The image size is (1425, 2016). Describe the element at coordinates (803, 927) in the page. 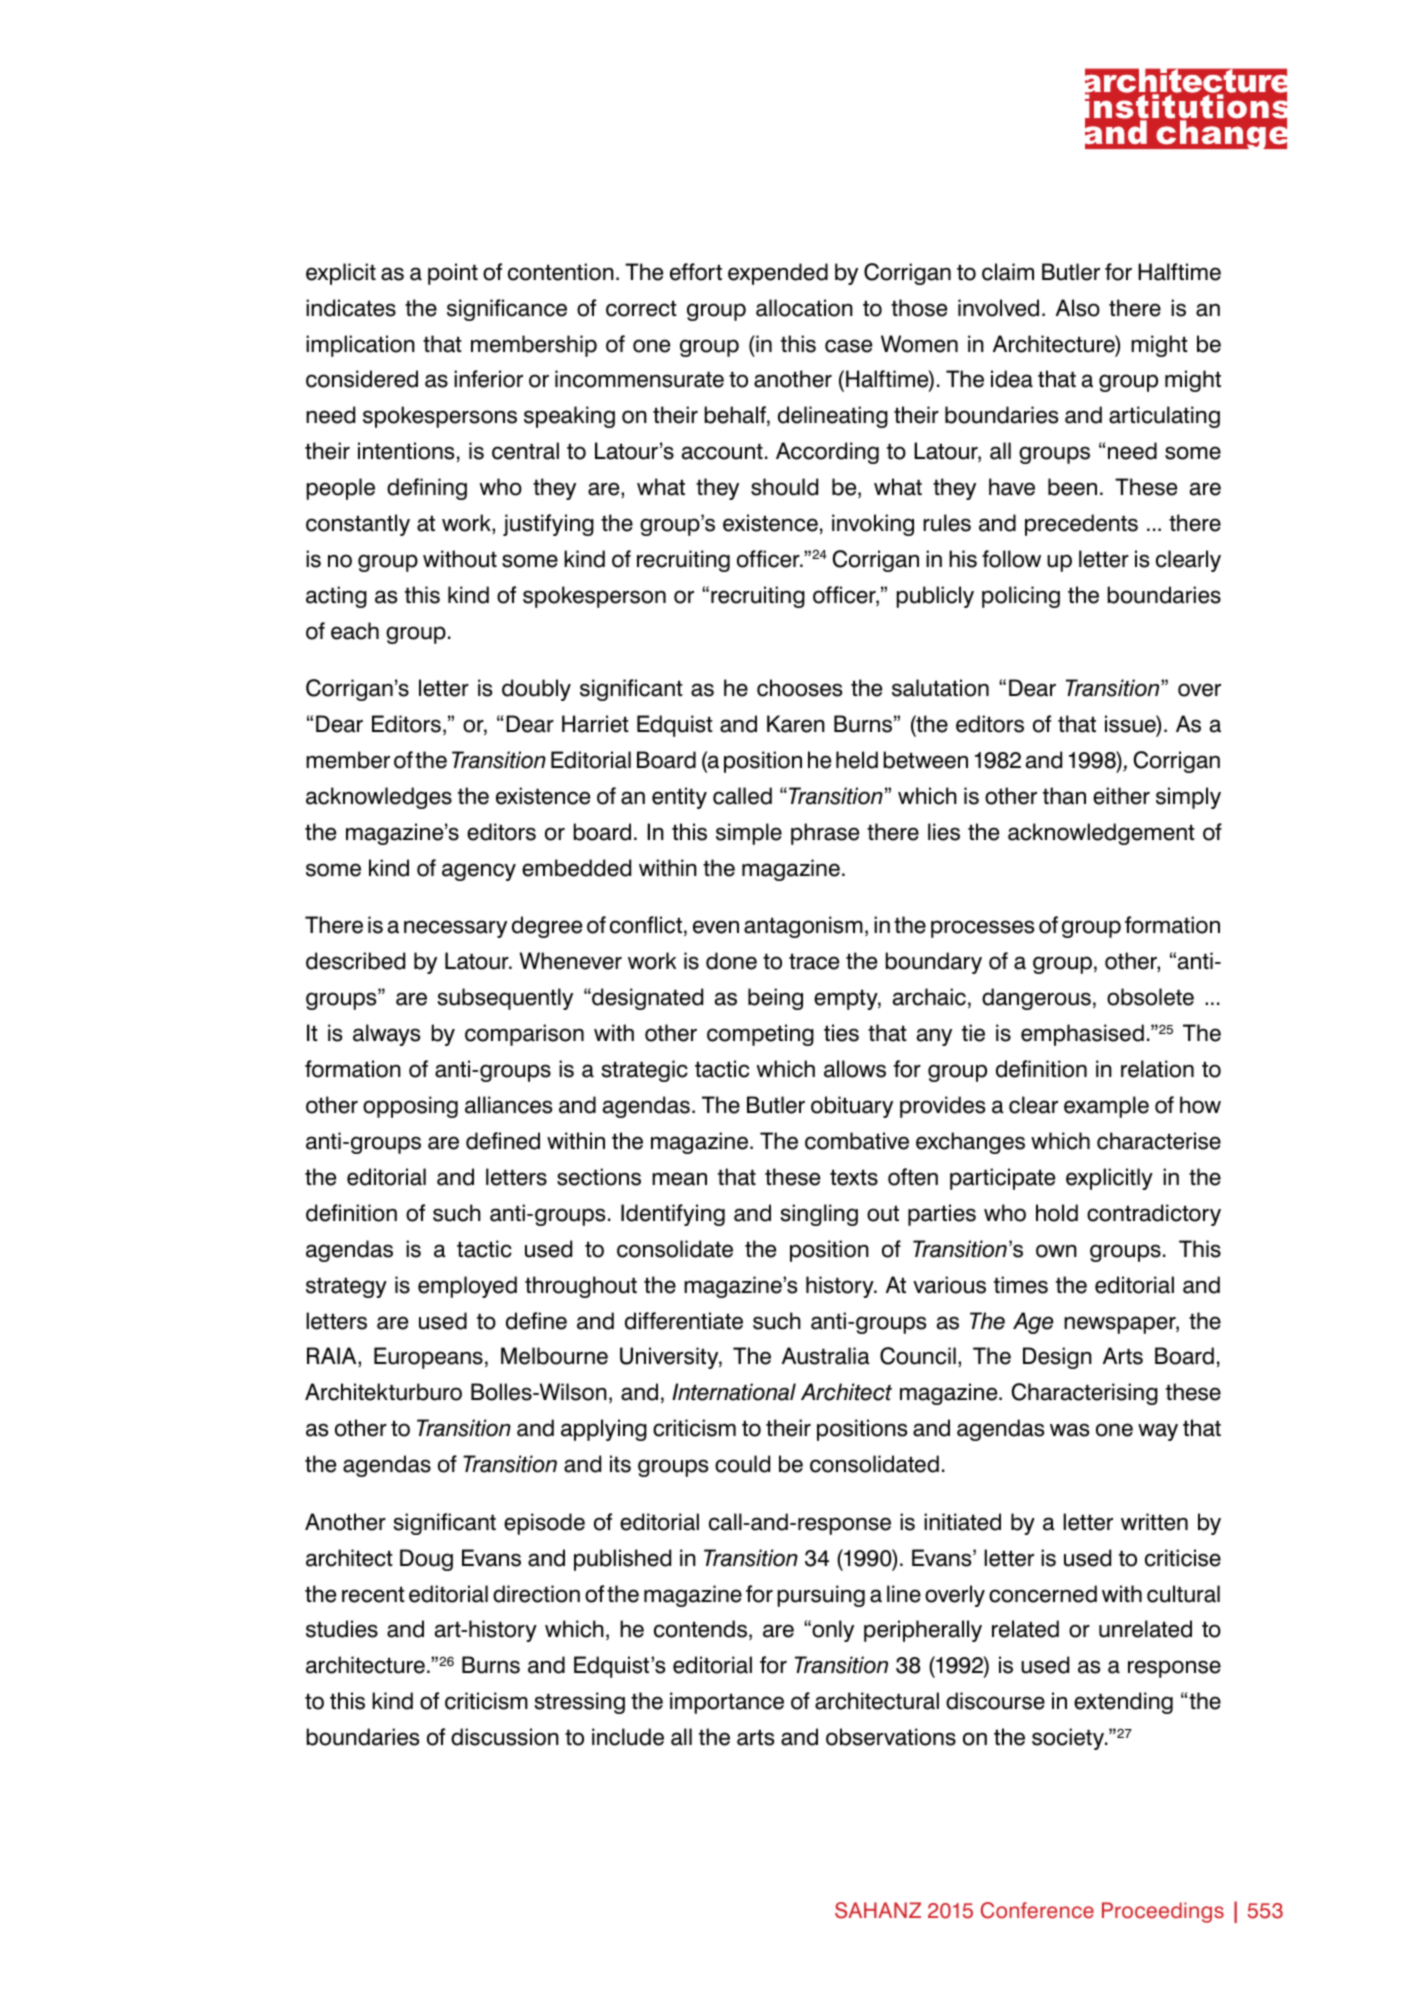

I see `antagonism` at that location.
